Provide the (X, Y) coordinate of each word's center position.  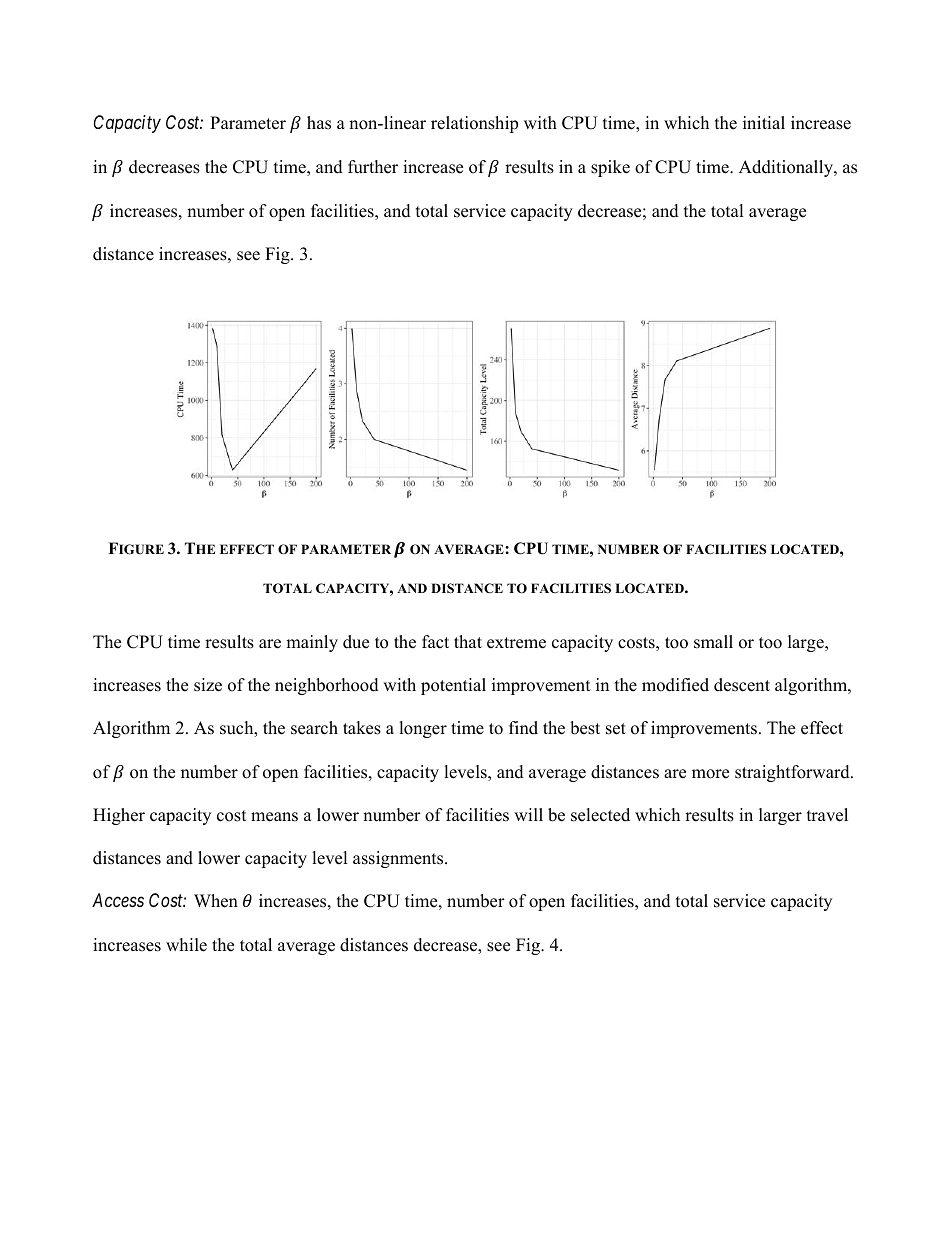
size (208, 685)
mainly (312, 643)
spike (610, 168)
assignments (399, 859)
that (468, 641)
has (319, 123)
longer (423, 729)
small (713, 642)
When (216, 901)
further (373, 167)
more (710, 774)
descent (742, 685)
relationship (474, 124)
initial (764, 122)
